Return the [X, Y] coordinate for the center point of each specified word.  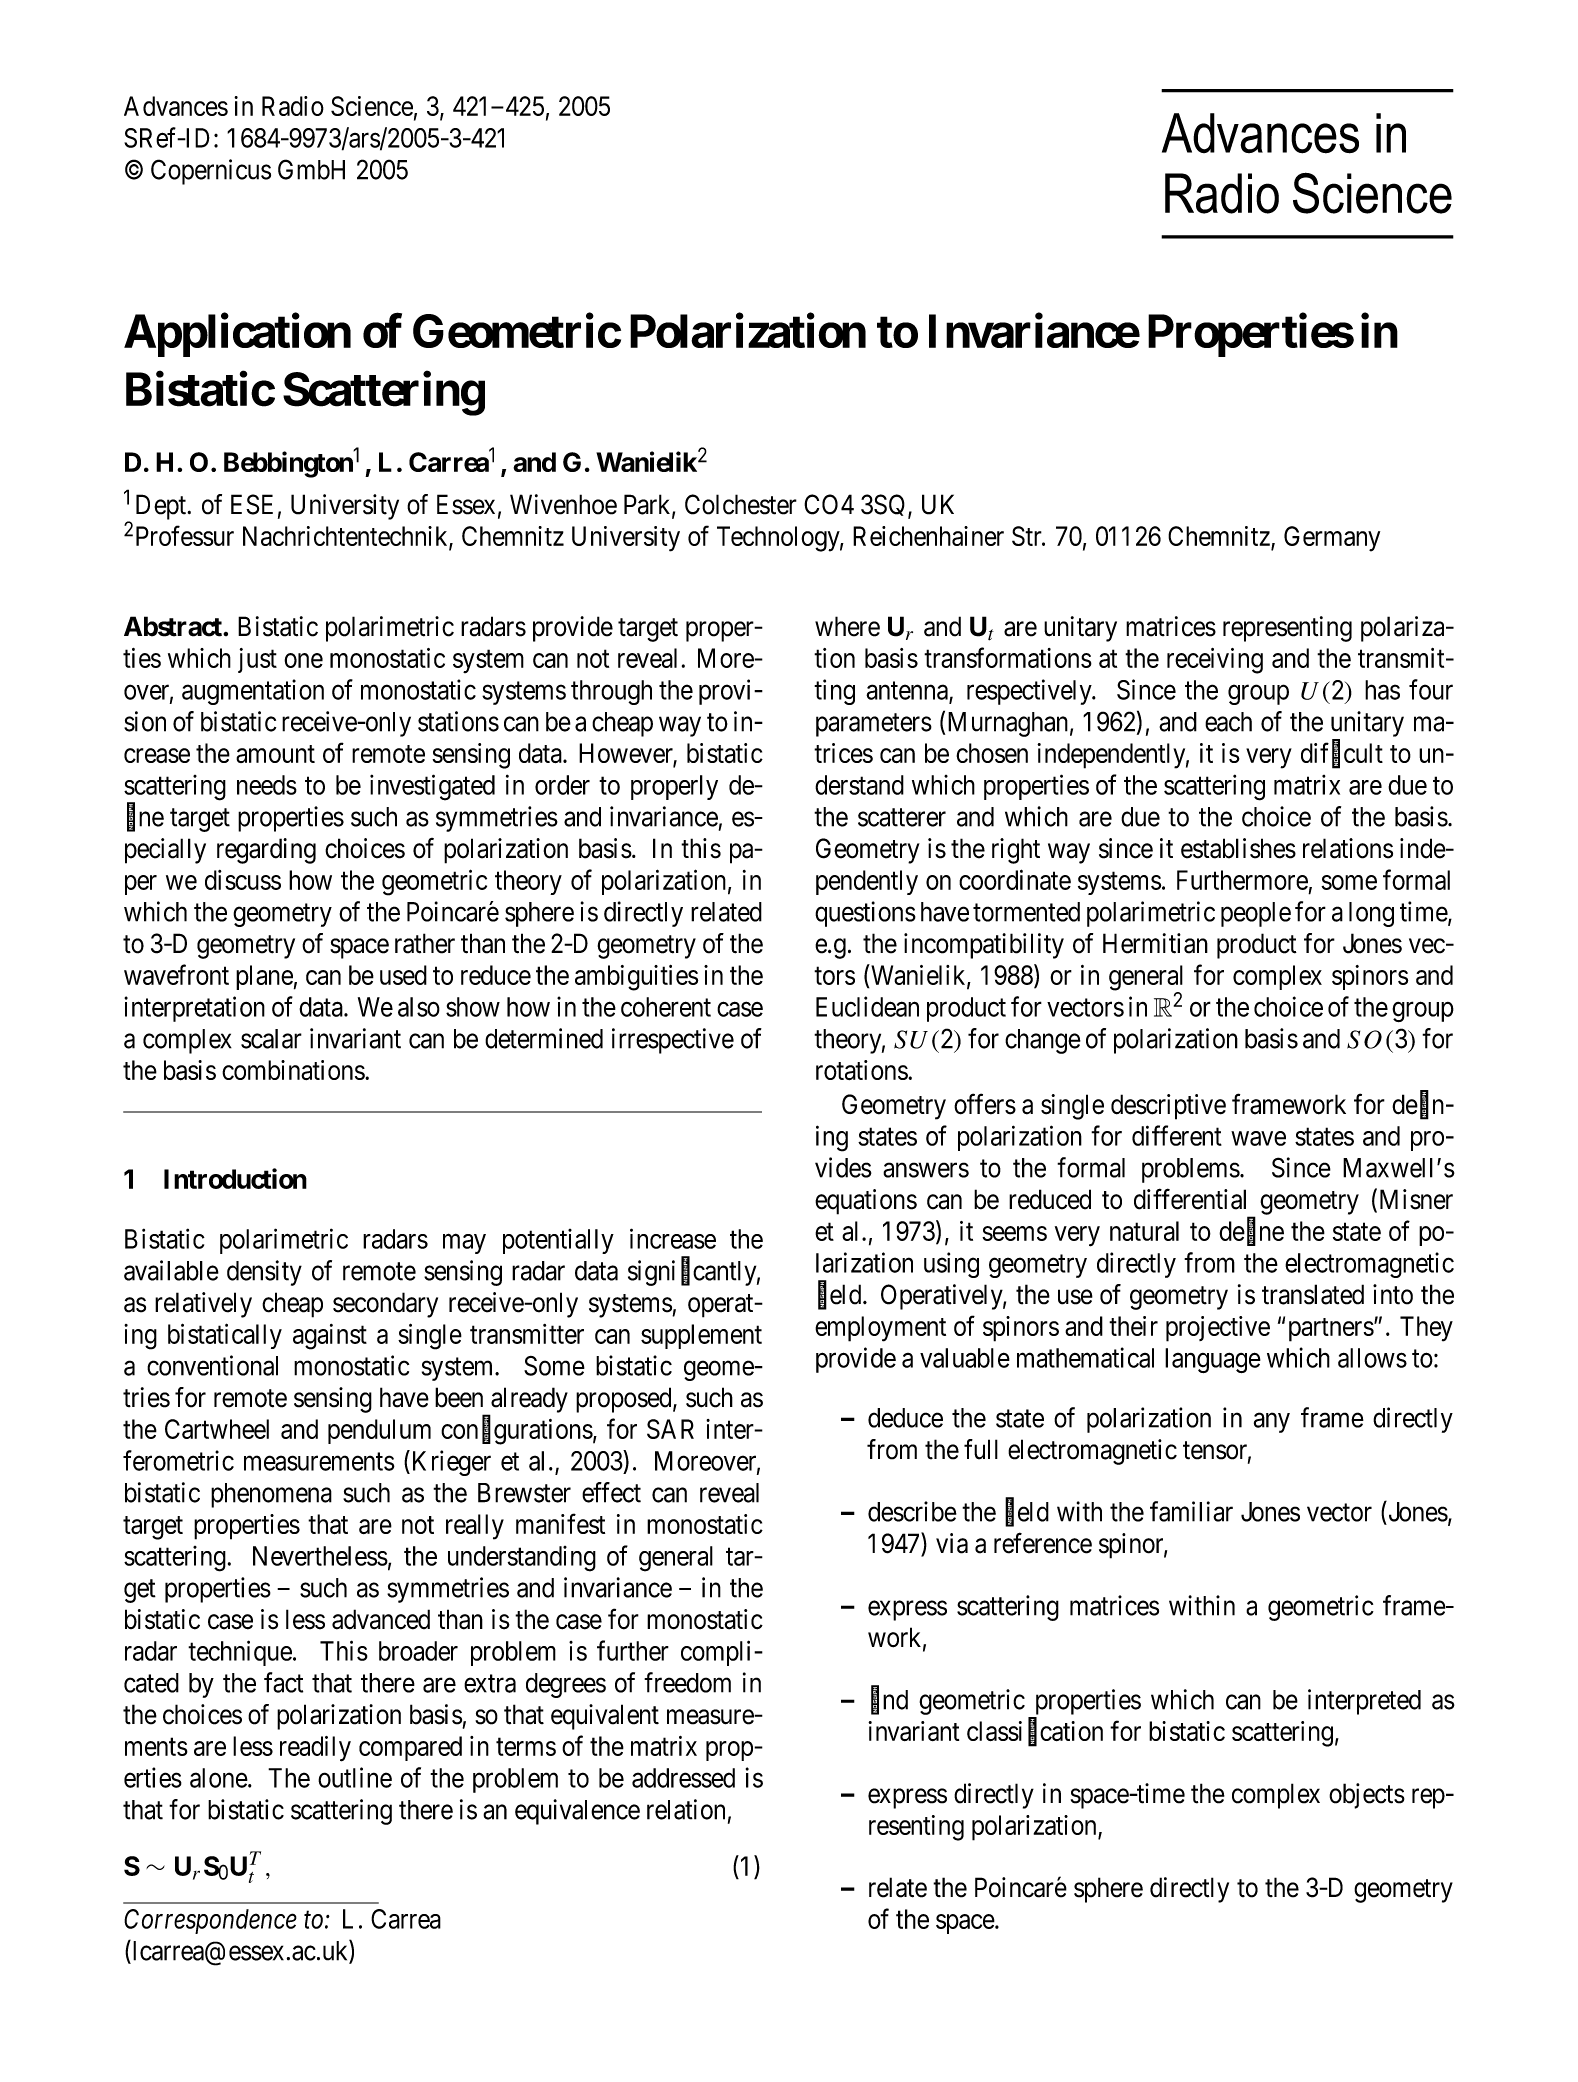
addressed [683, 1778]
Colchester [741, 504]
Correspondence [210, 1921]
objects [1367, 1796]
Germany [1332, 539]
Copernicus [211, 172]
